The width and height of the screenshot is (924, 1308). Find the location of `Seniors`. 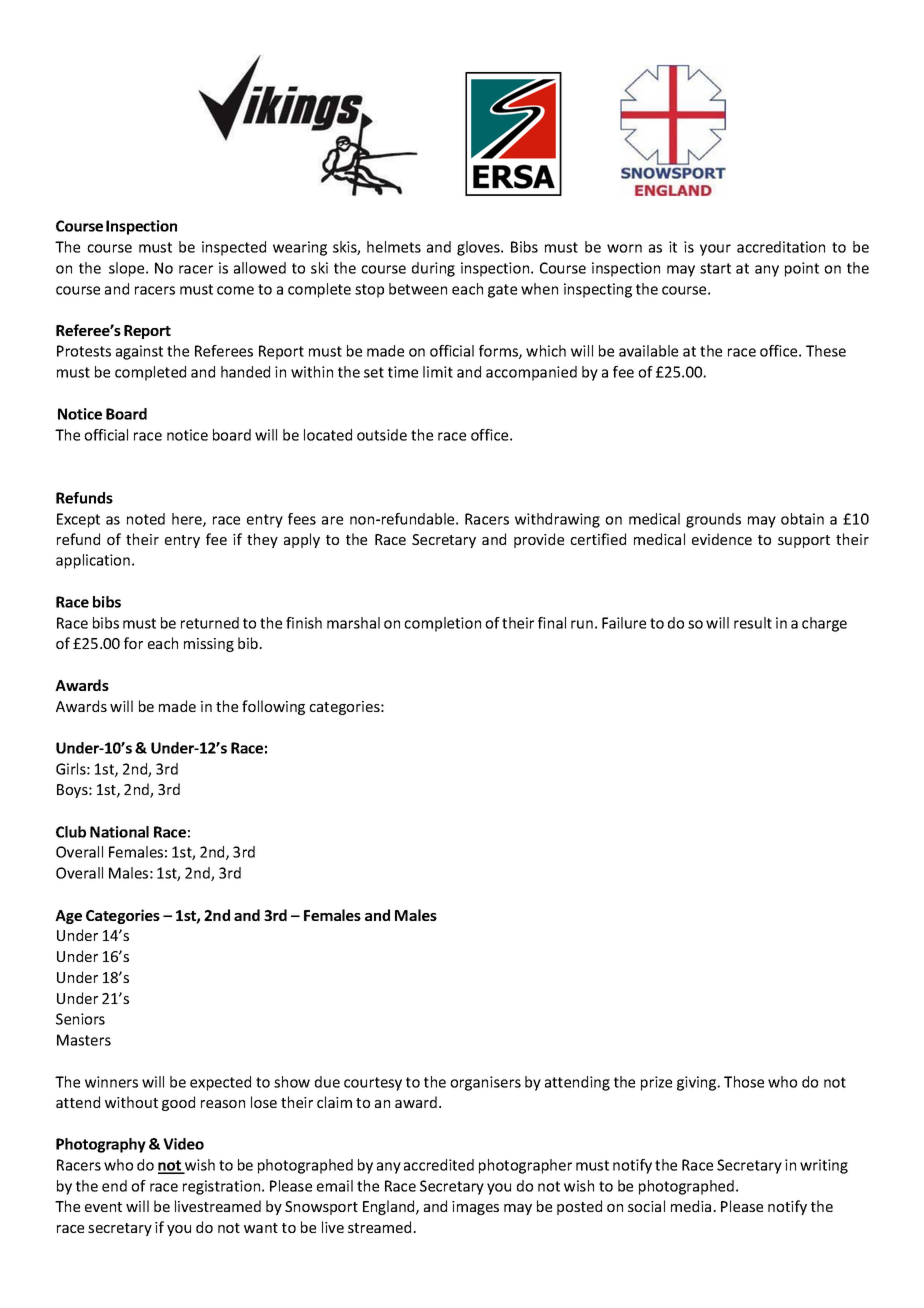

Seniors is located at coordinates (80, 1019).
